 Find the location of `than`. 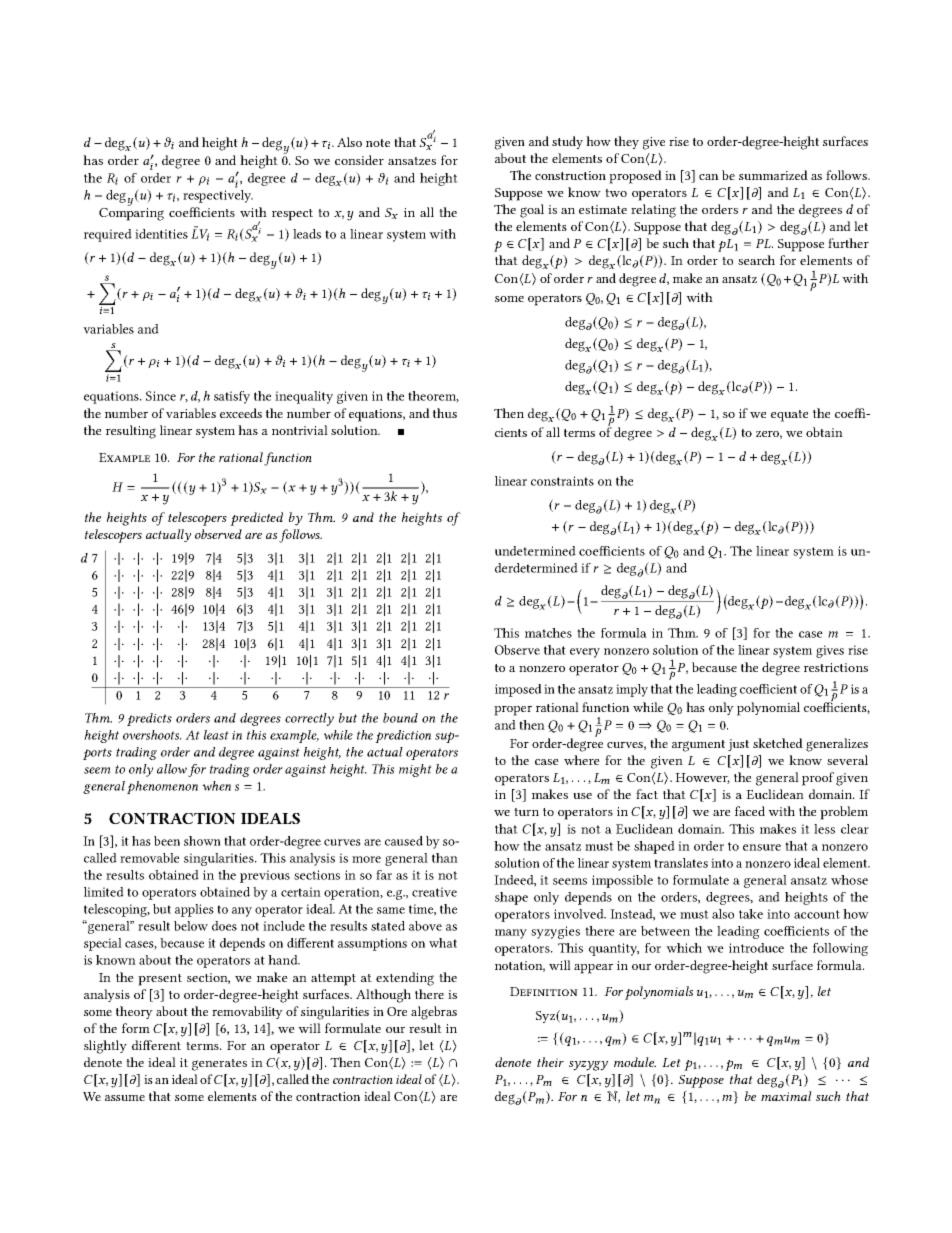

than is located at coordinates (445, 858).
